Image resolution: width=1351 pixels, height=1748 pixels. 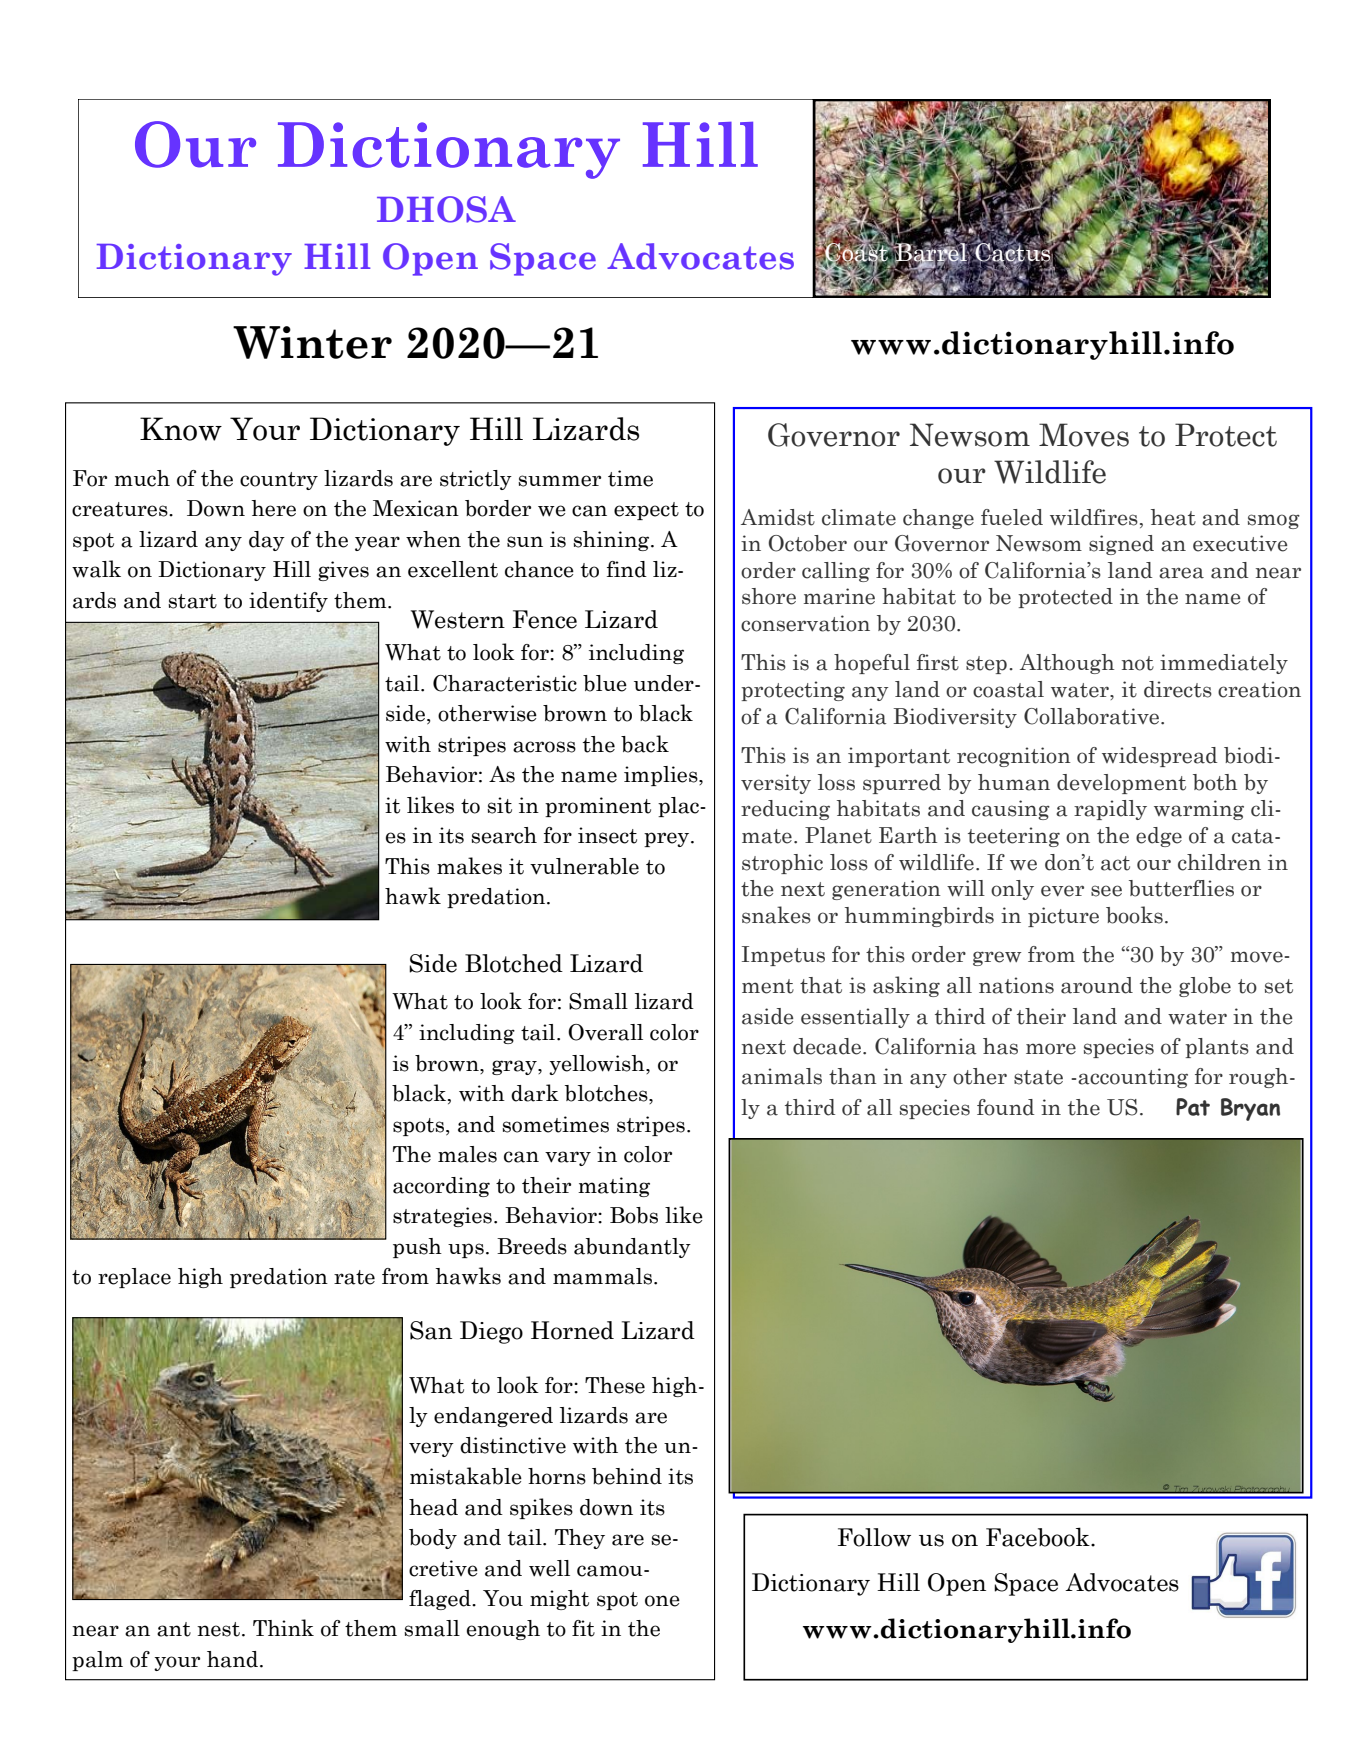 What do you see at coordinates (559, 481) in the screenshot?
I see `summer` at bounding box center [559, 481].
